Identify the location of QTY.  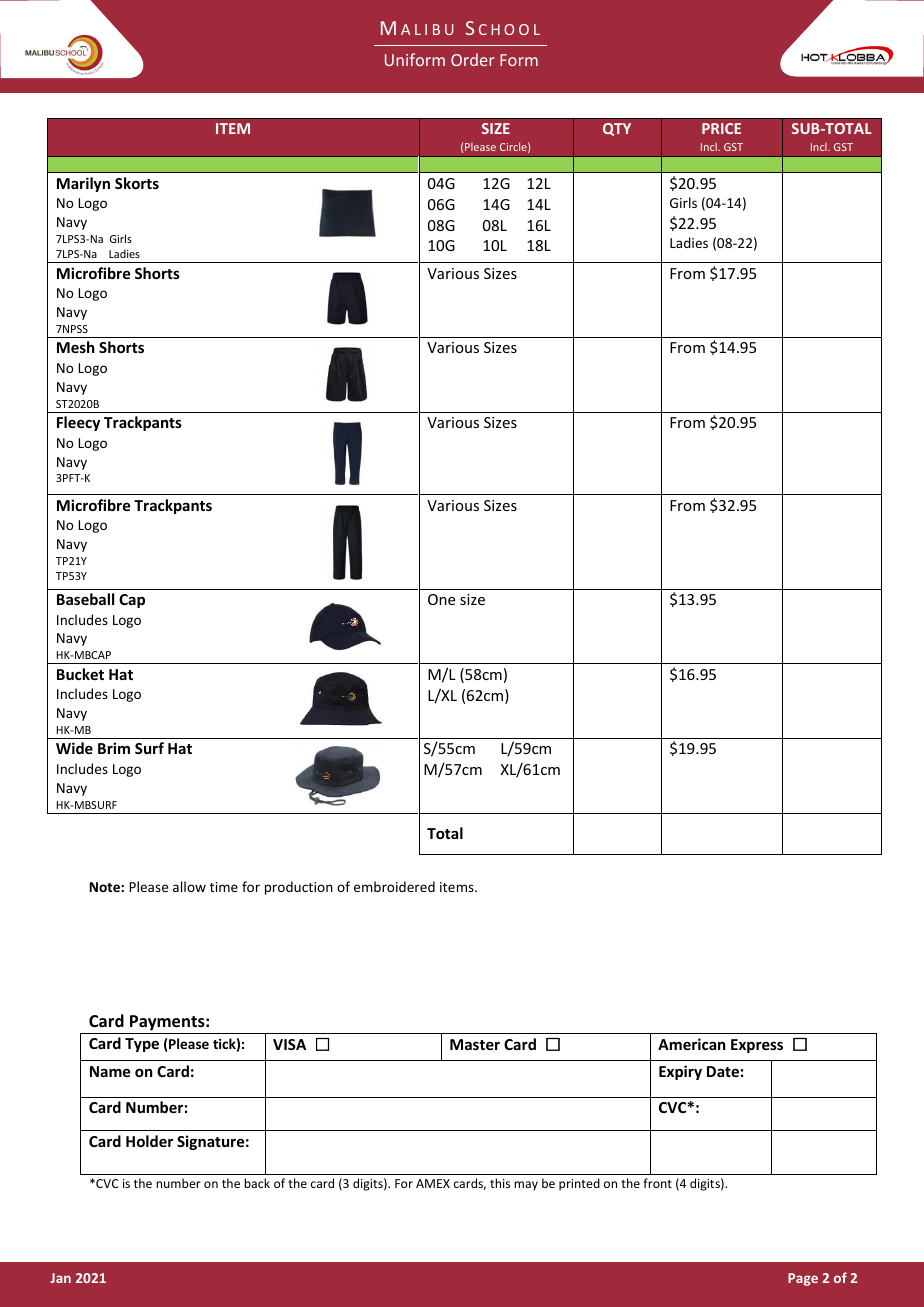
(617, 129).
